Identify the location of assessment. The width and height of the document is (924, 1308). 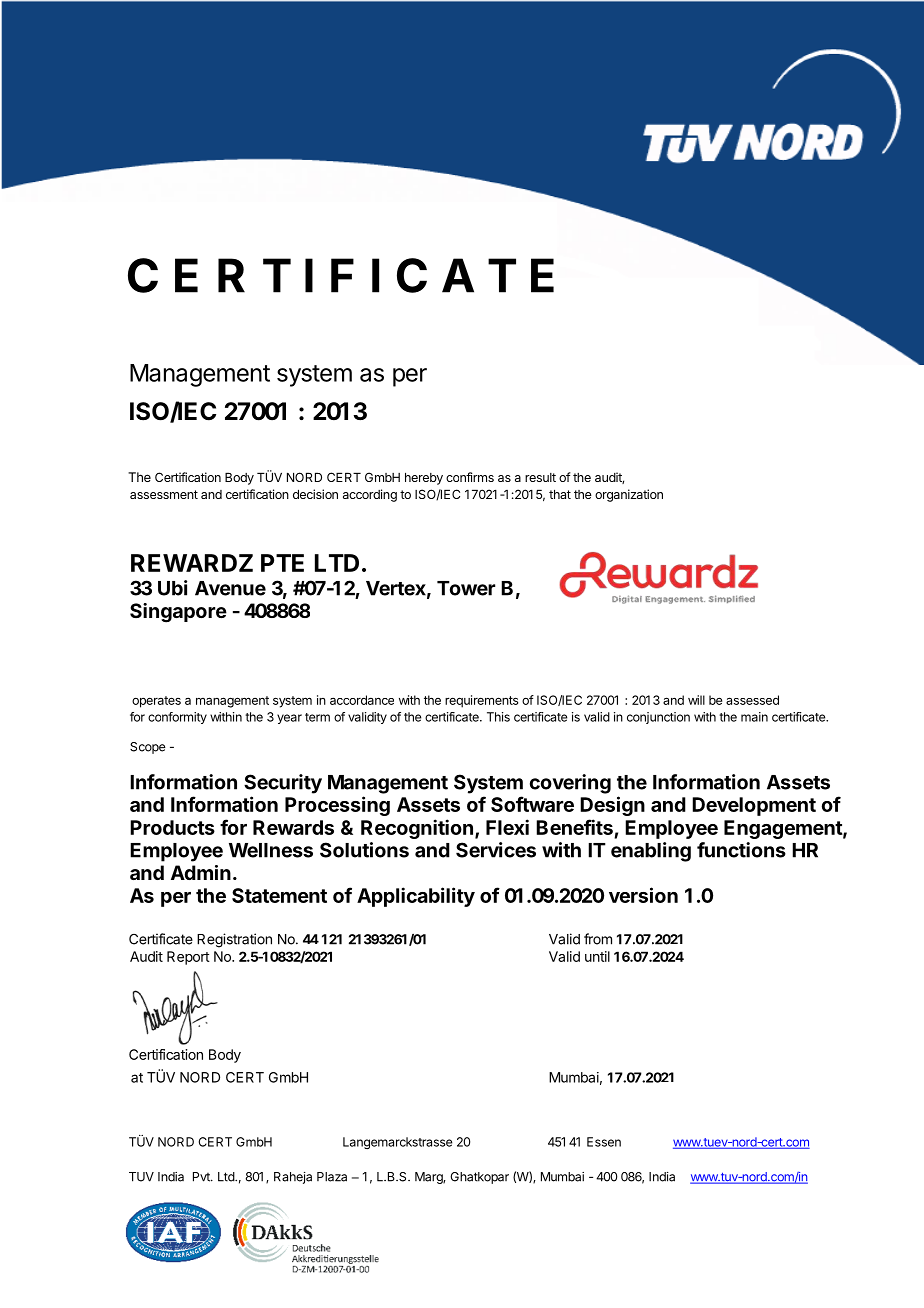
(164, 494).
